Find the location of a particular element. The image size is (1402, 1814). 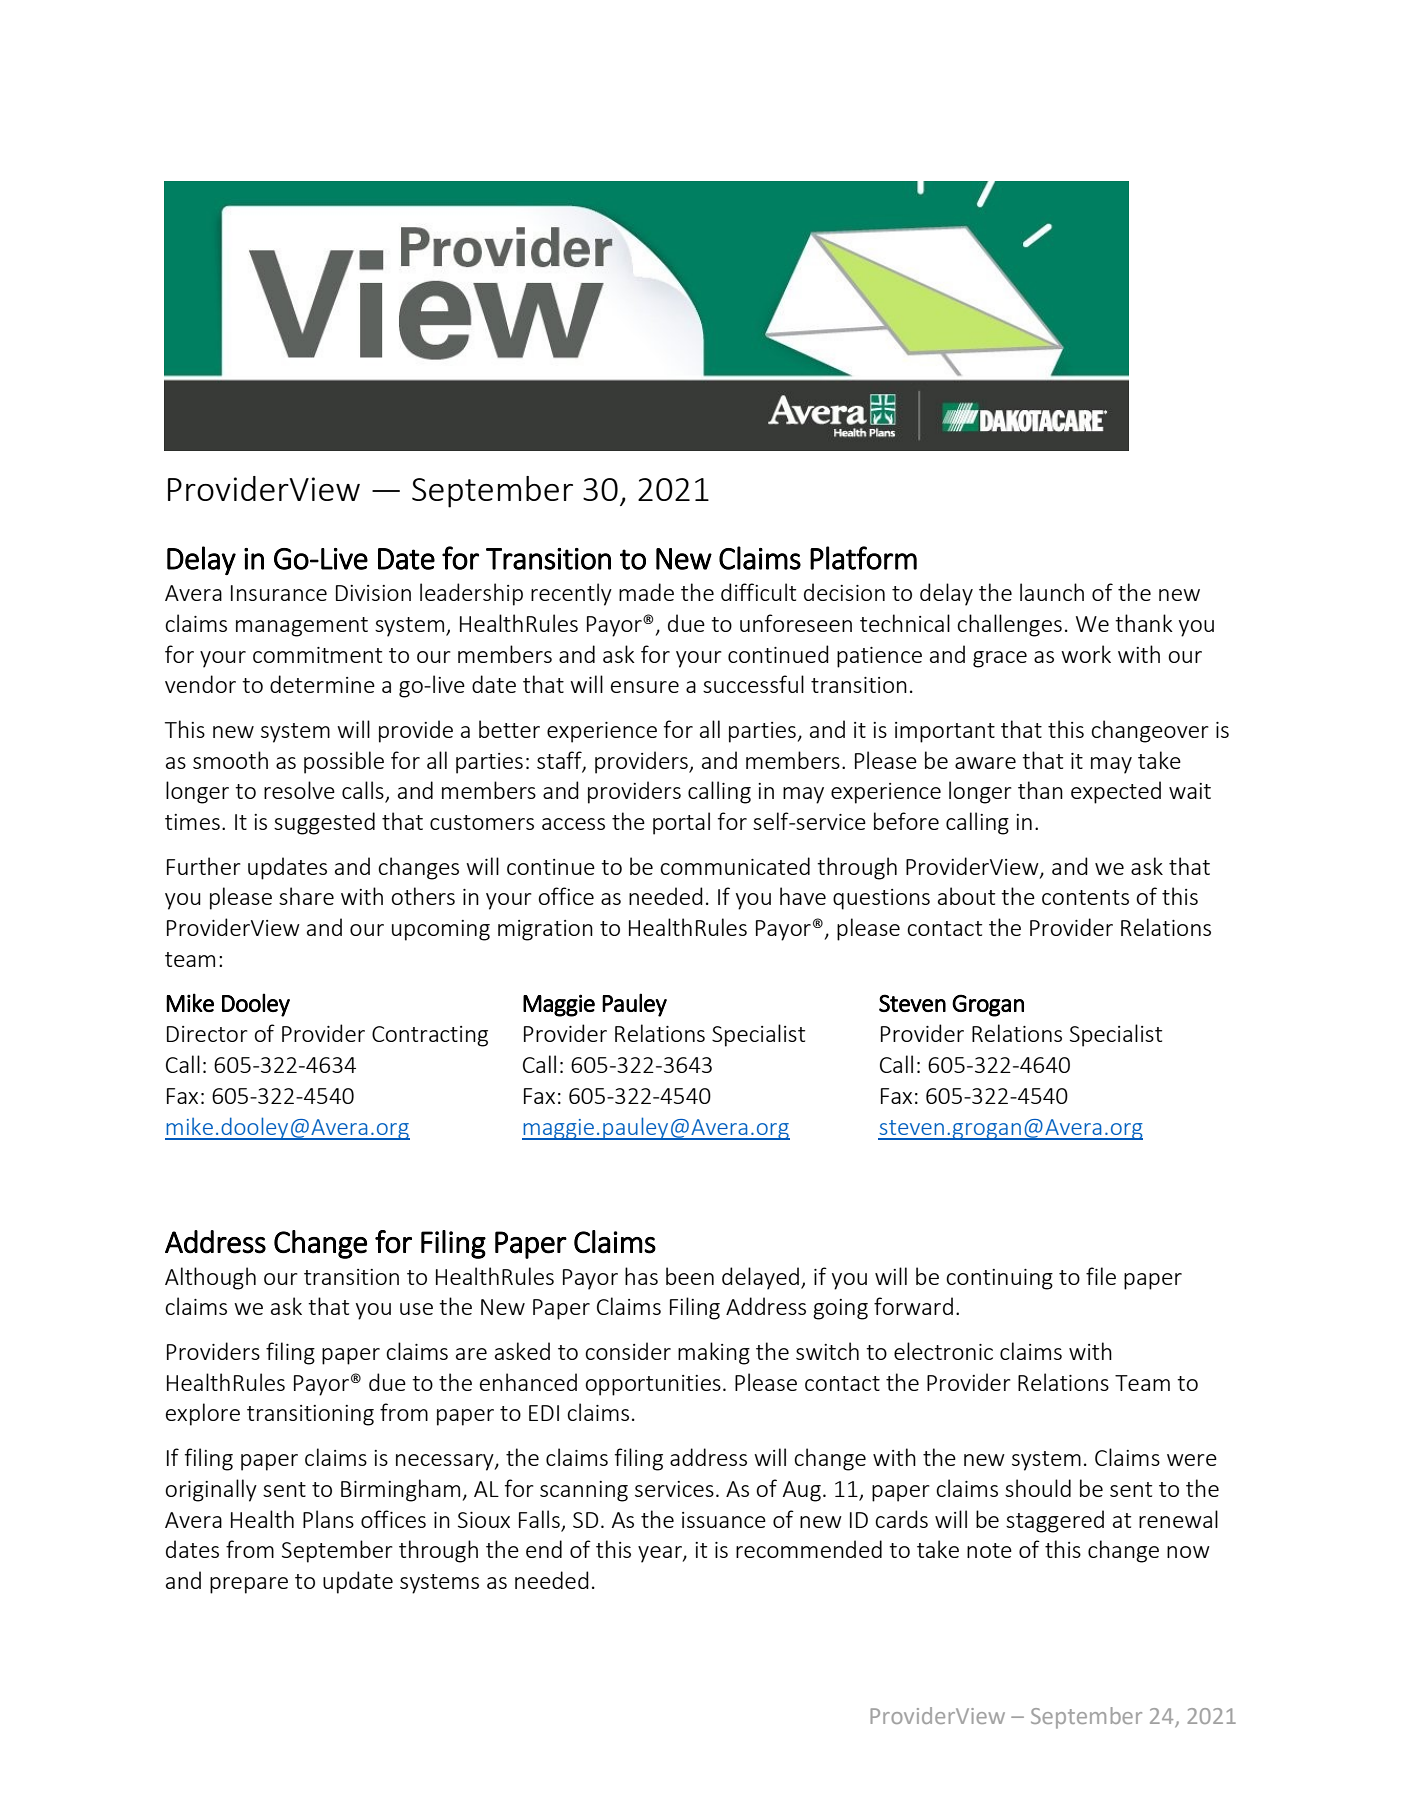

contents is located at coordinates (1085, 897).
